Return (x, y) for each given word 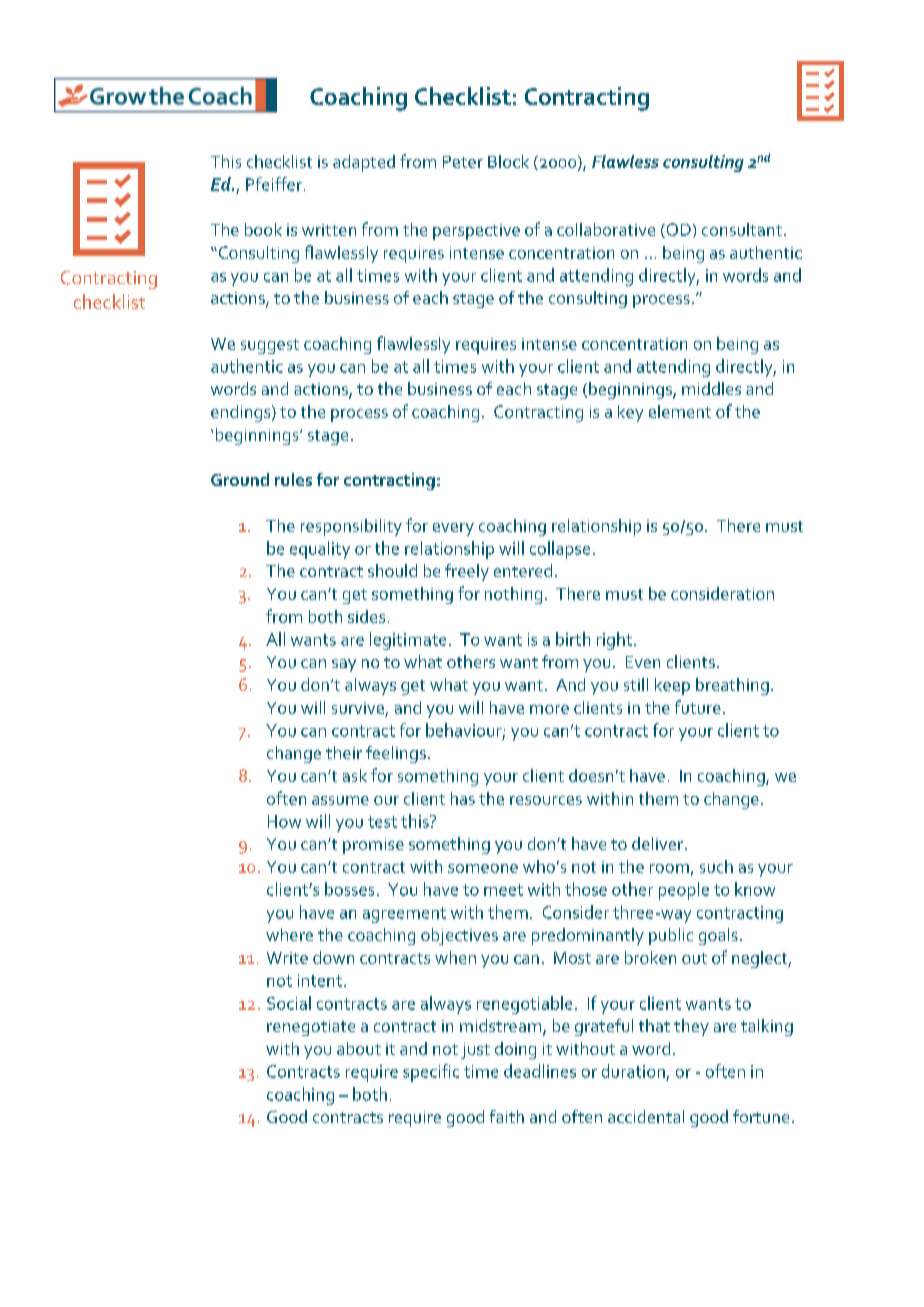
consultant (742, 229)
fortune (761, 1116)
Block (508, 161)
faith (507, 1116)
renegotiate (311, 1028)
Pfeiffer (274, 184)
